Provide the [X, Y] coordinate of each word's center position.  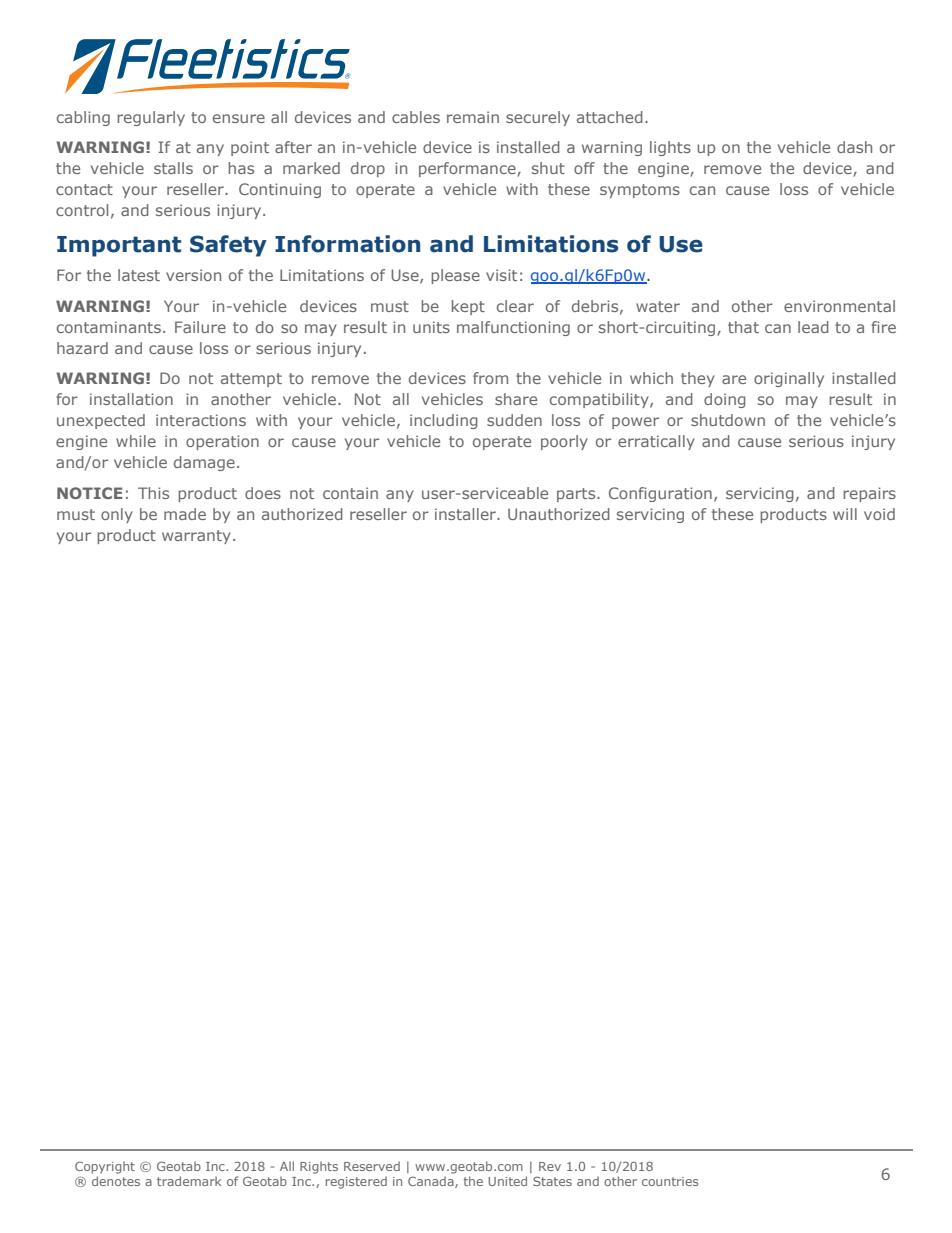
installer [466, 514]
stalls [173, 168]
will [845, 514]
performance [468, 169]
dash [854, 147]
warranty [196, 537]
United [507, 1181]
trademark [189, 1181]
